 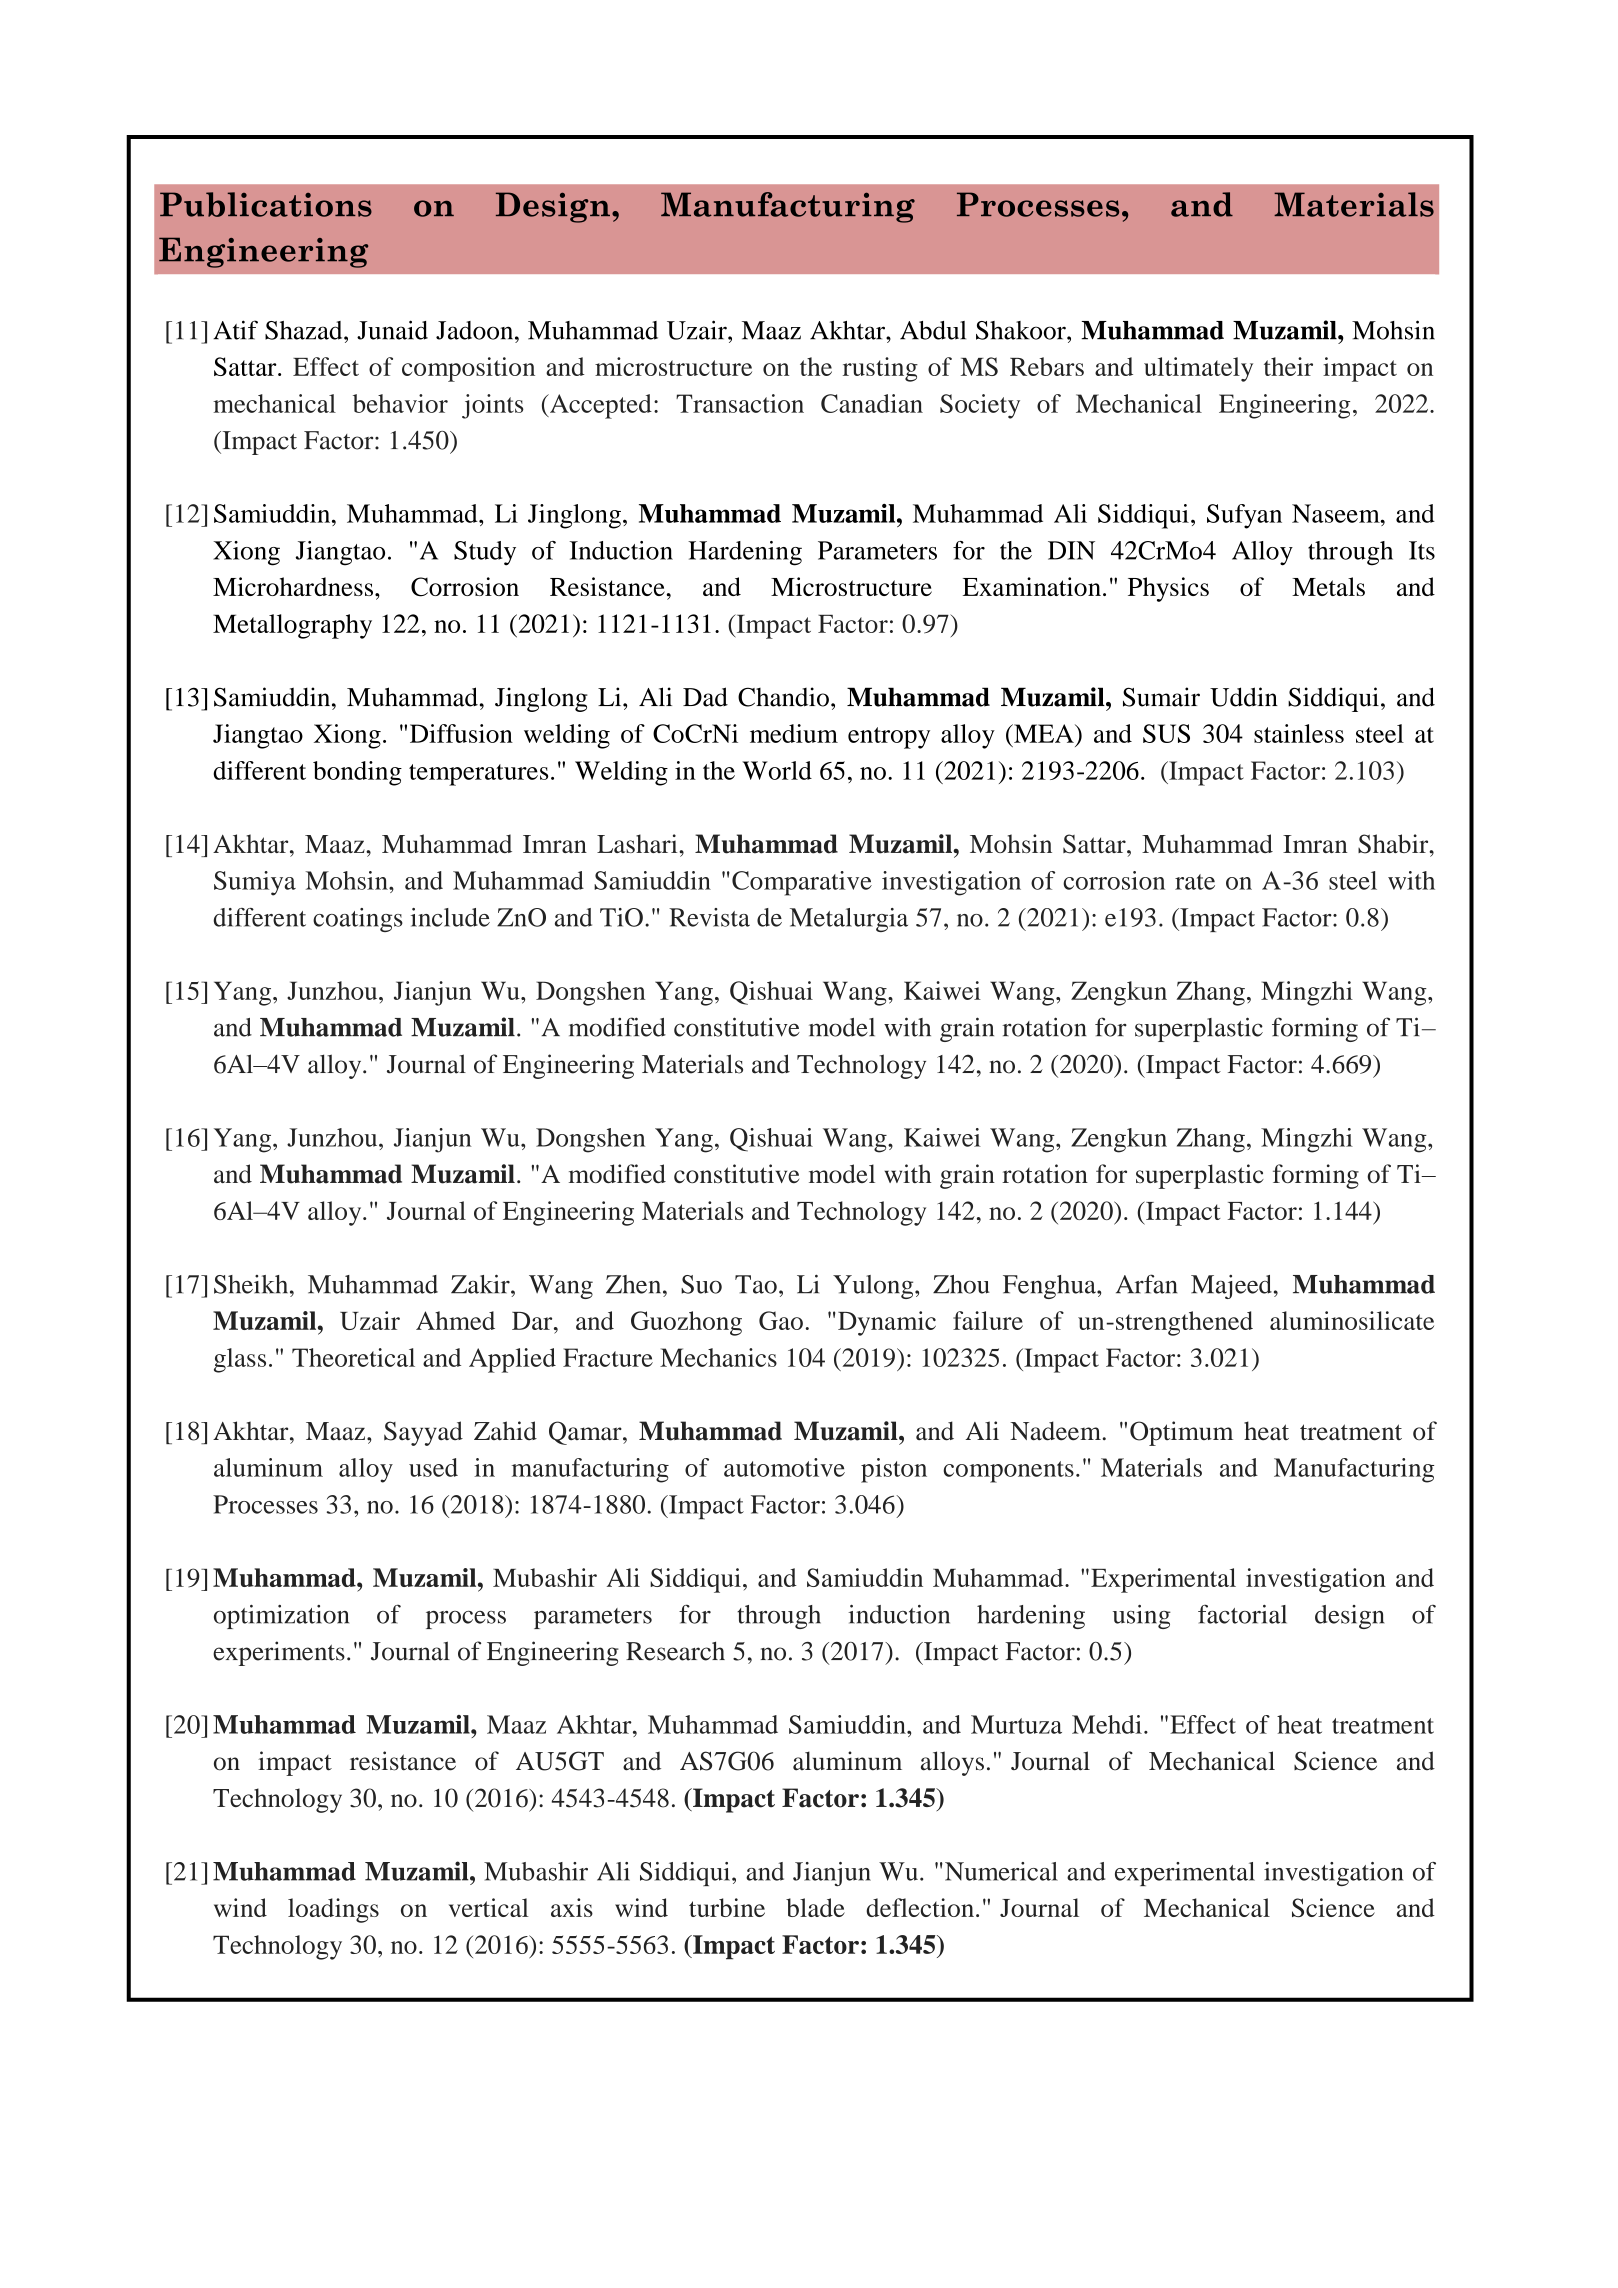 I want to click on stainless, so click(x=1299, y=733).
